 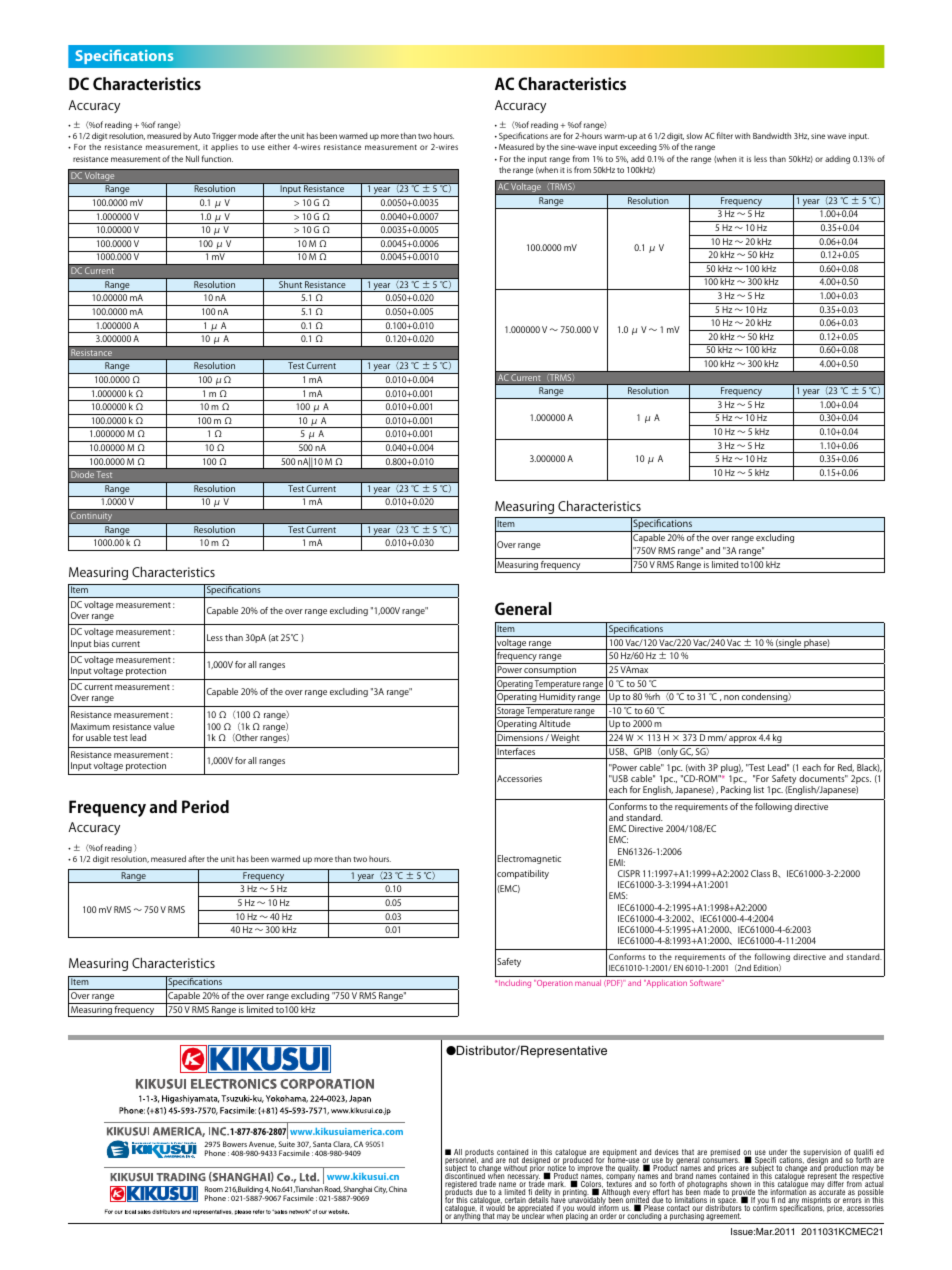 I want to click on value, so click(x=164, y=726).
